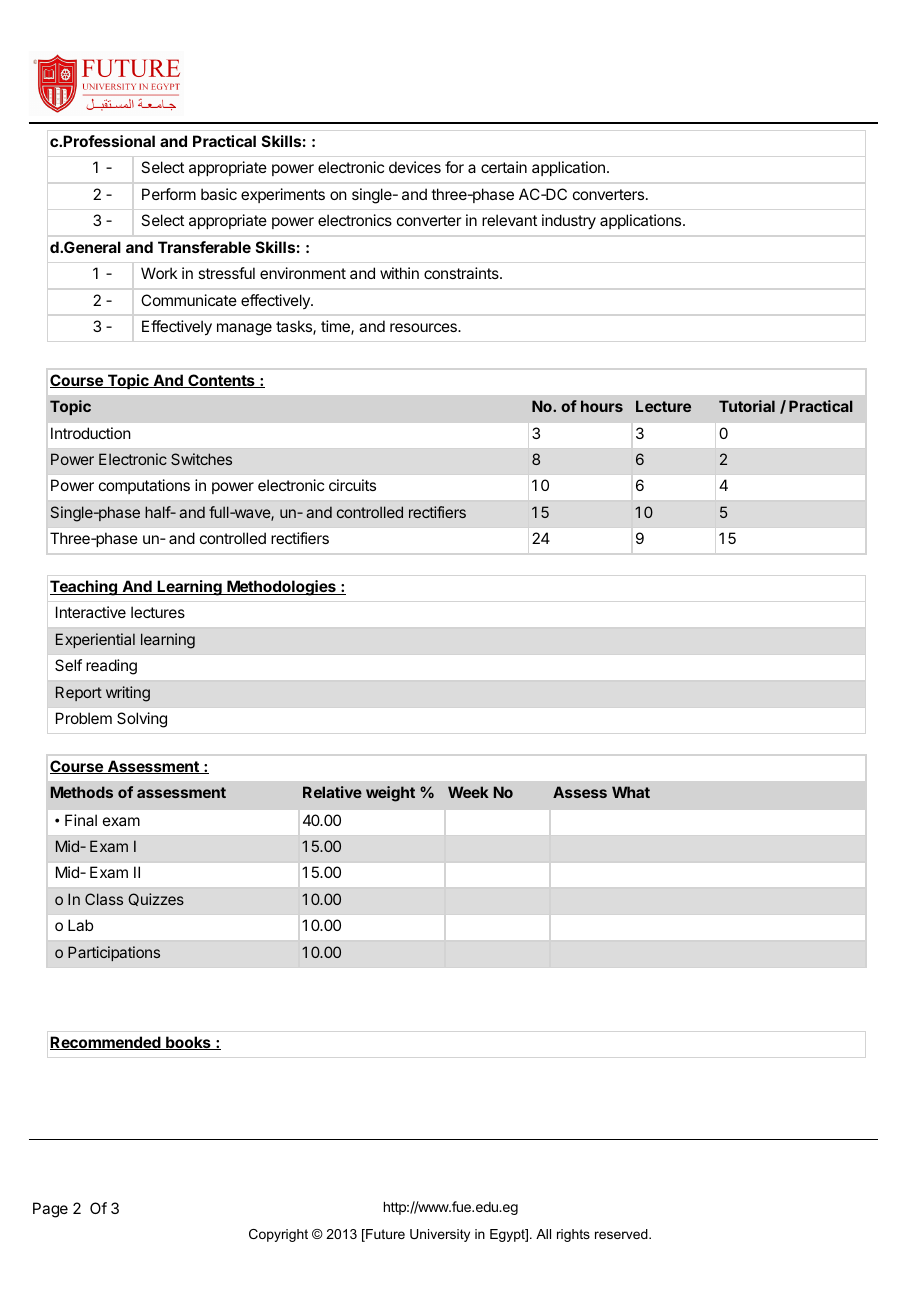 The width and height of the page is (924, 1308). Describe the element at coordinates (622, 1234) in the page. I see `reserved` at that location.
